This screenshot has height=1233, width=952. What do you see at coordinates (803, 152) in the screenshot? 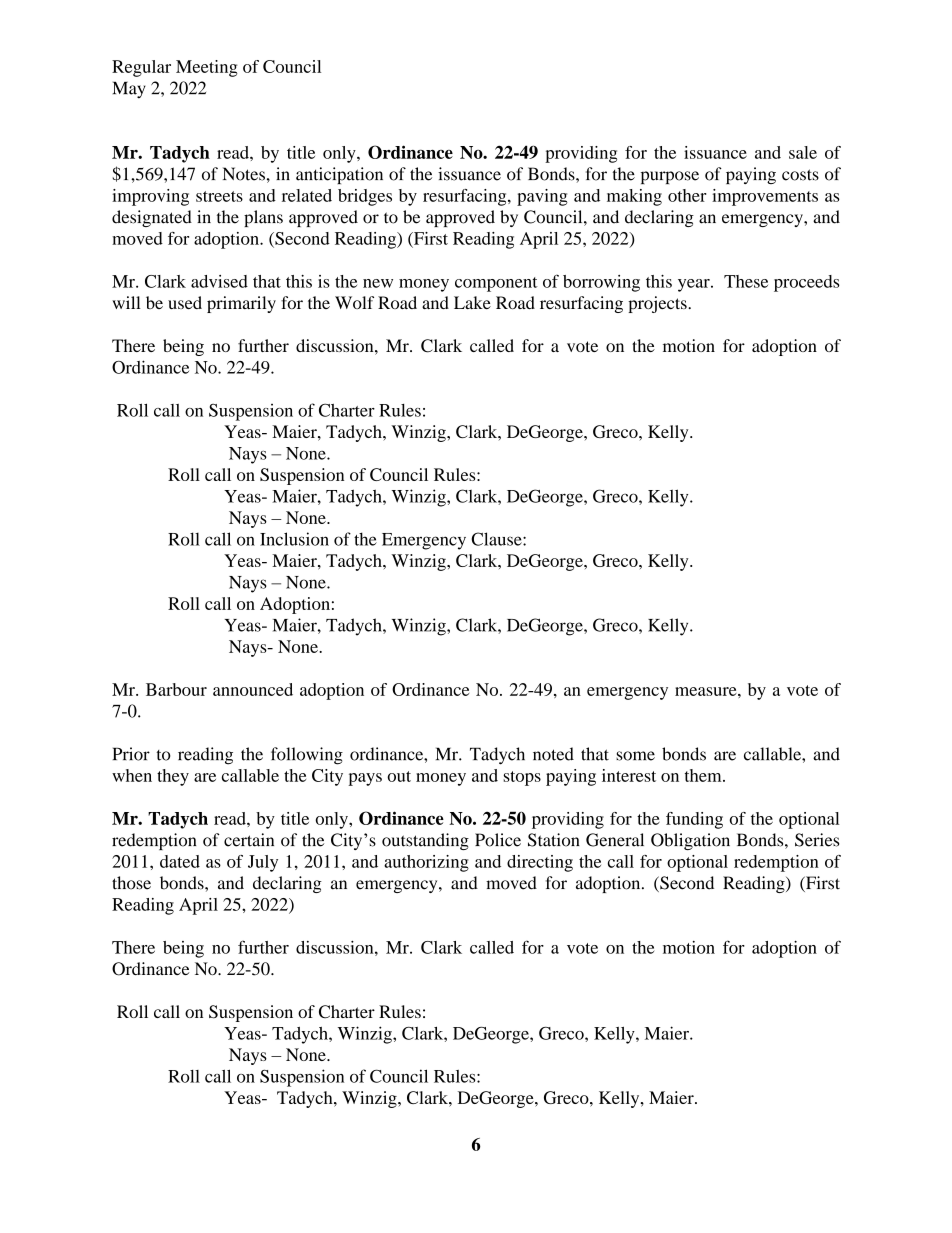
I see `sale` at bounding box center [803, 152].
